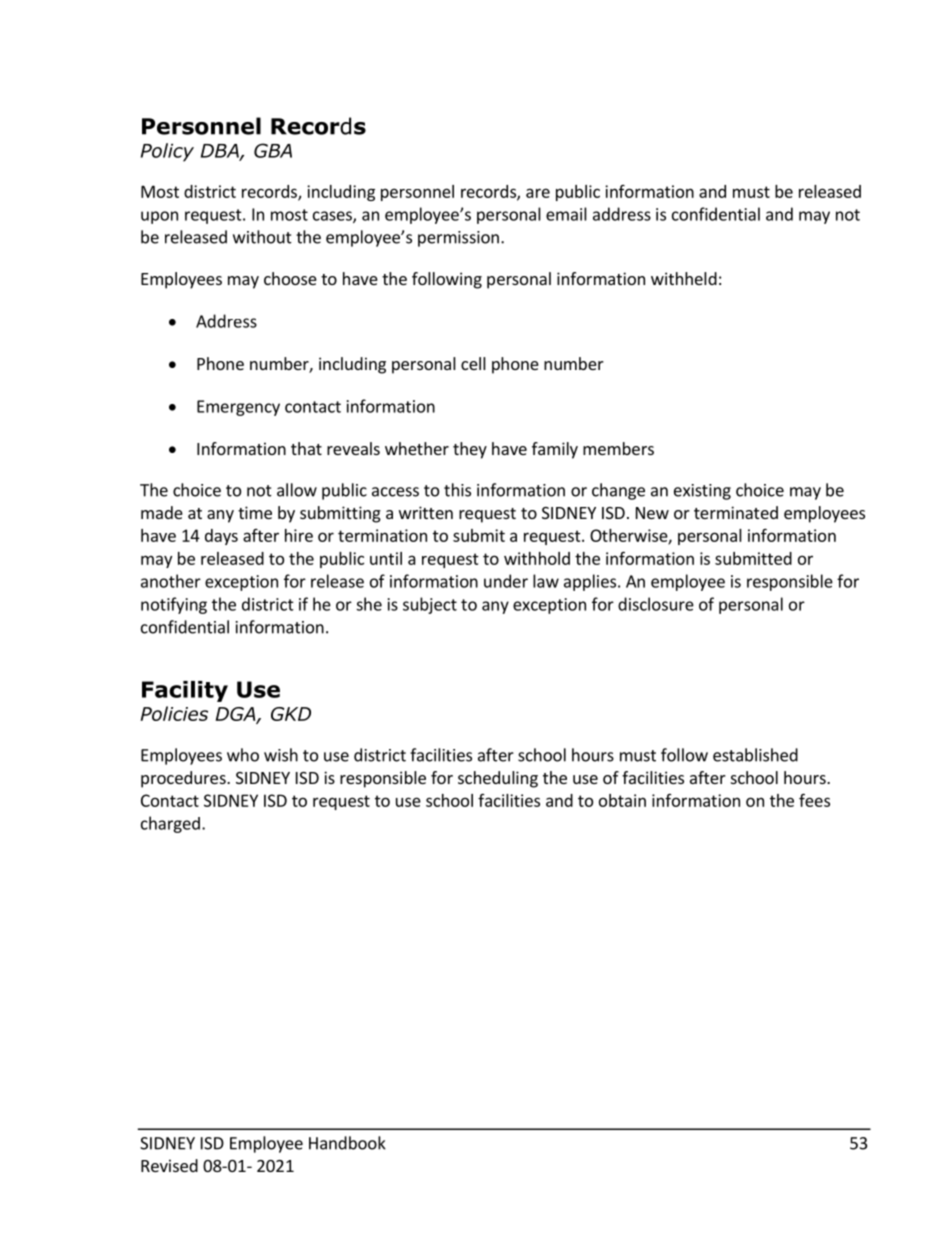 This screenshot has height=1233, width=952. I want to click on are, so click(538, 193).
